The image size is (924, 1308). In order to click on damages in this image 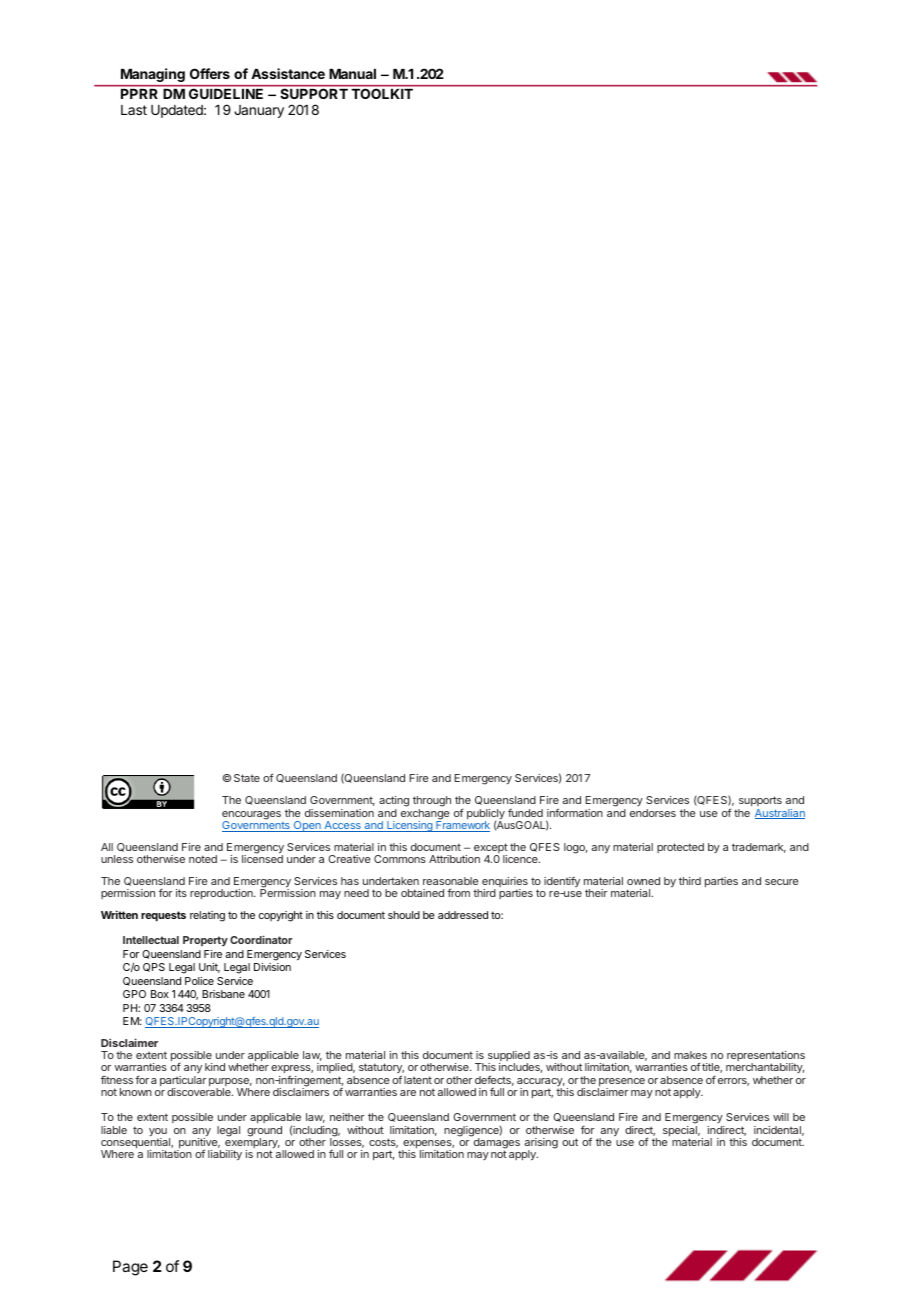, I will do `click(495, 1143)`.
